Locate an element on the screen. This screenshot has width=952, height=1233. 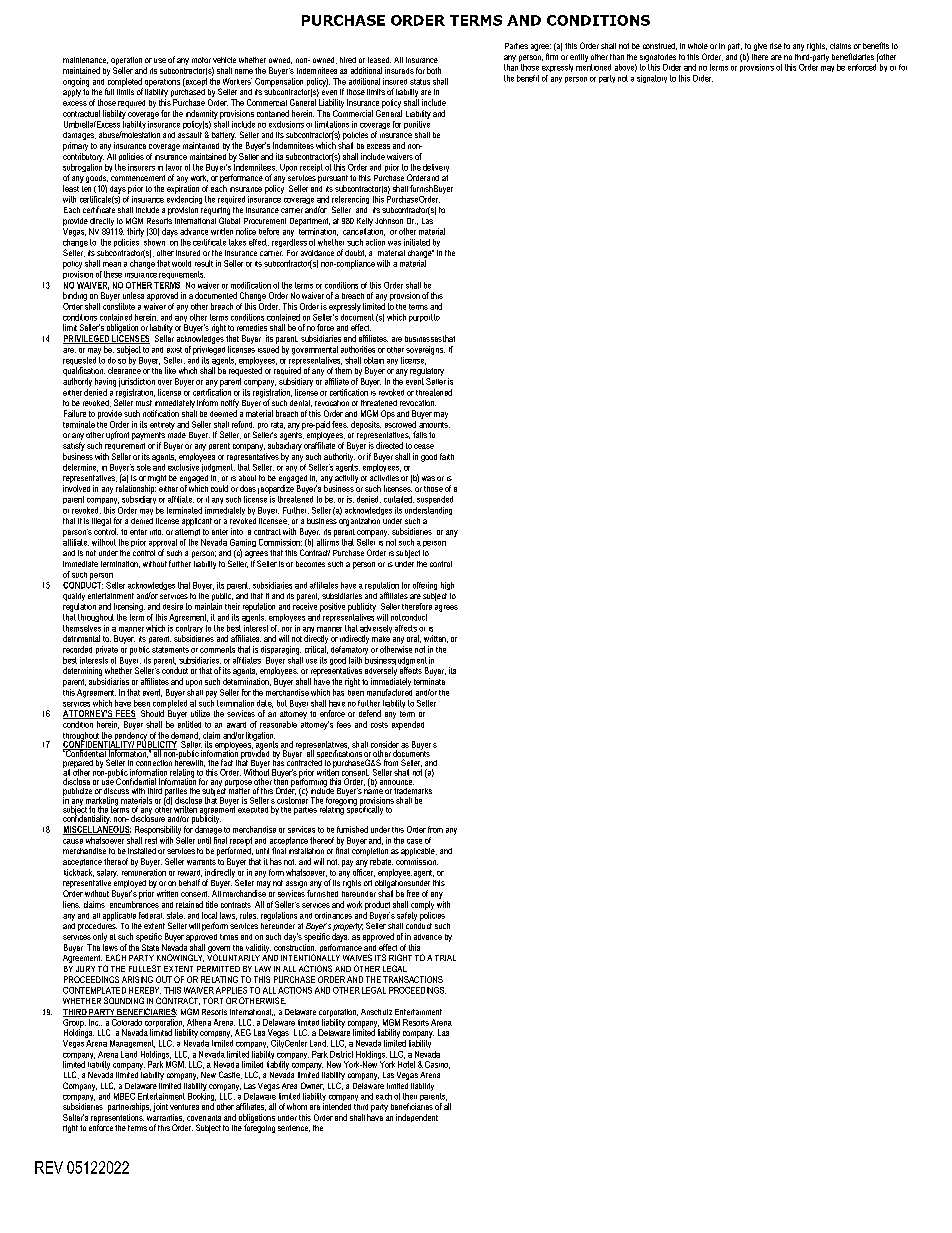
joint is located at coordinates (160, 1107).
